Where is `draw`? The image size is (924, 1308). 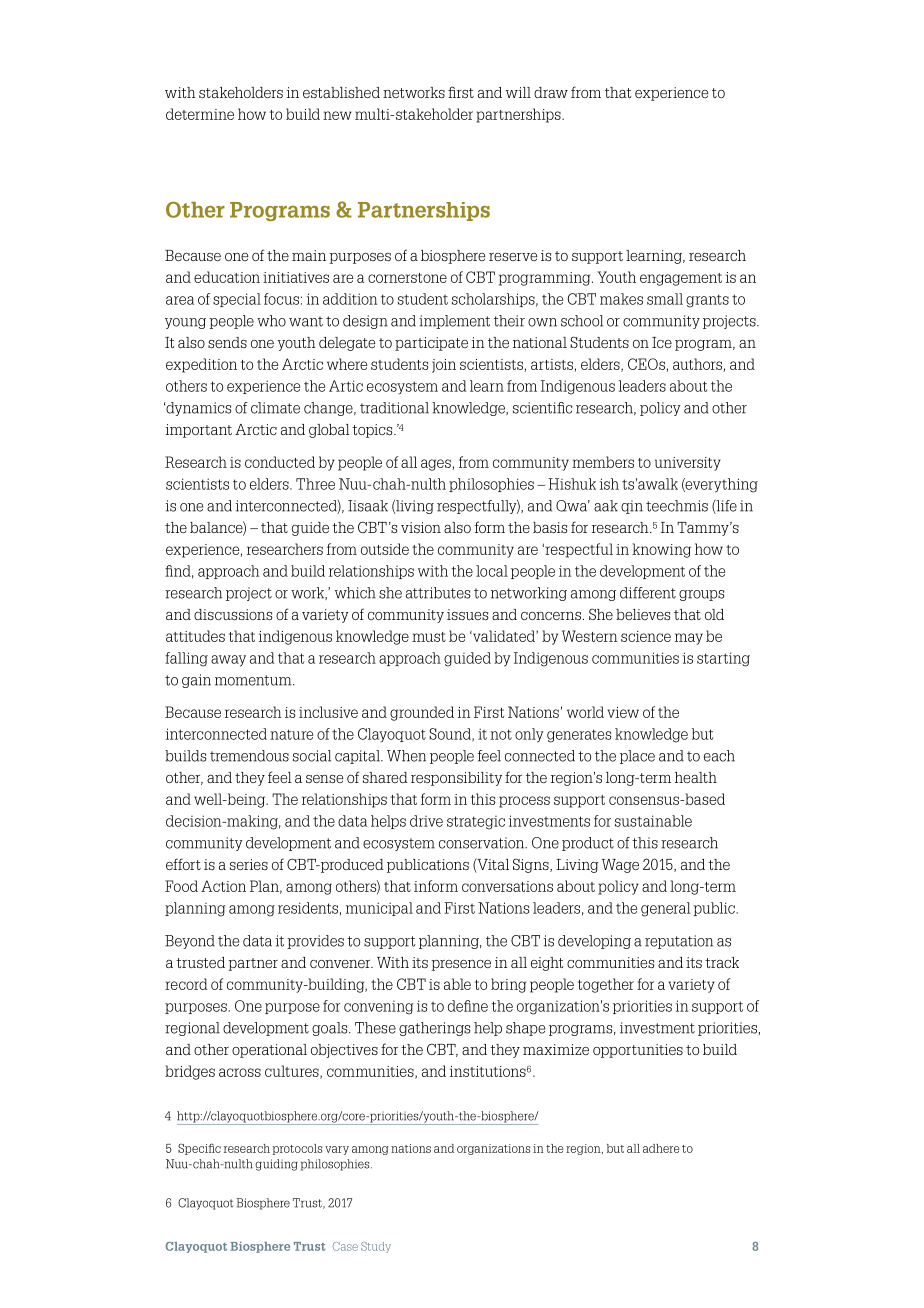 draw is located at coordinates (551, 92).
